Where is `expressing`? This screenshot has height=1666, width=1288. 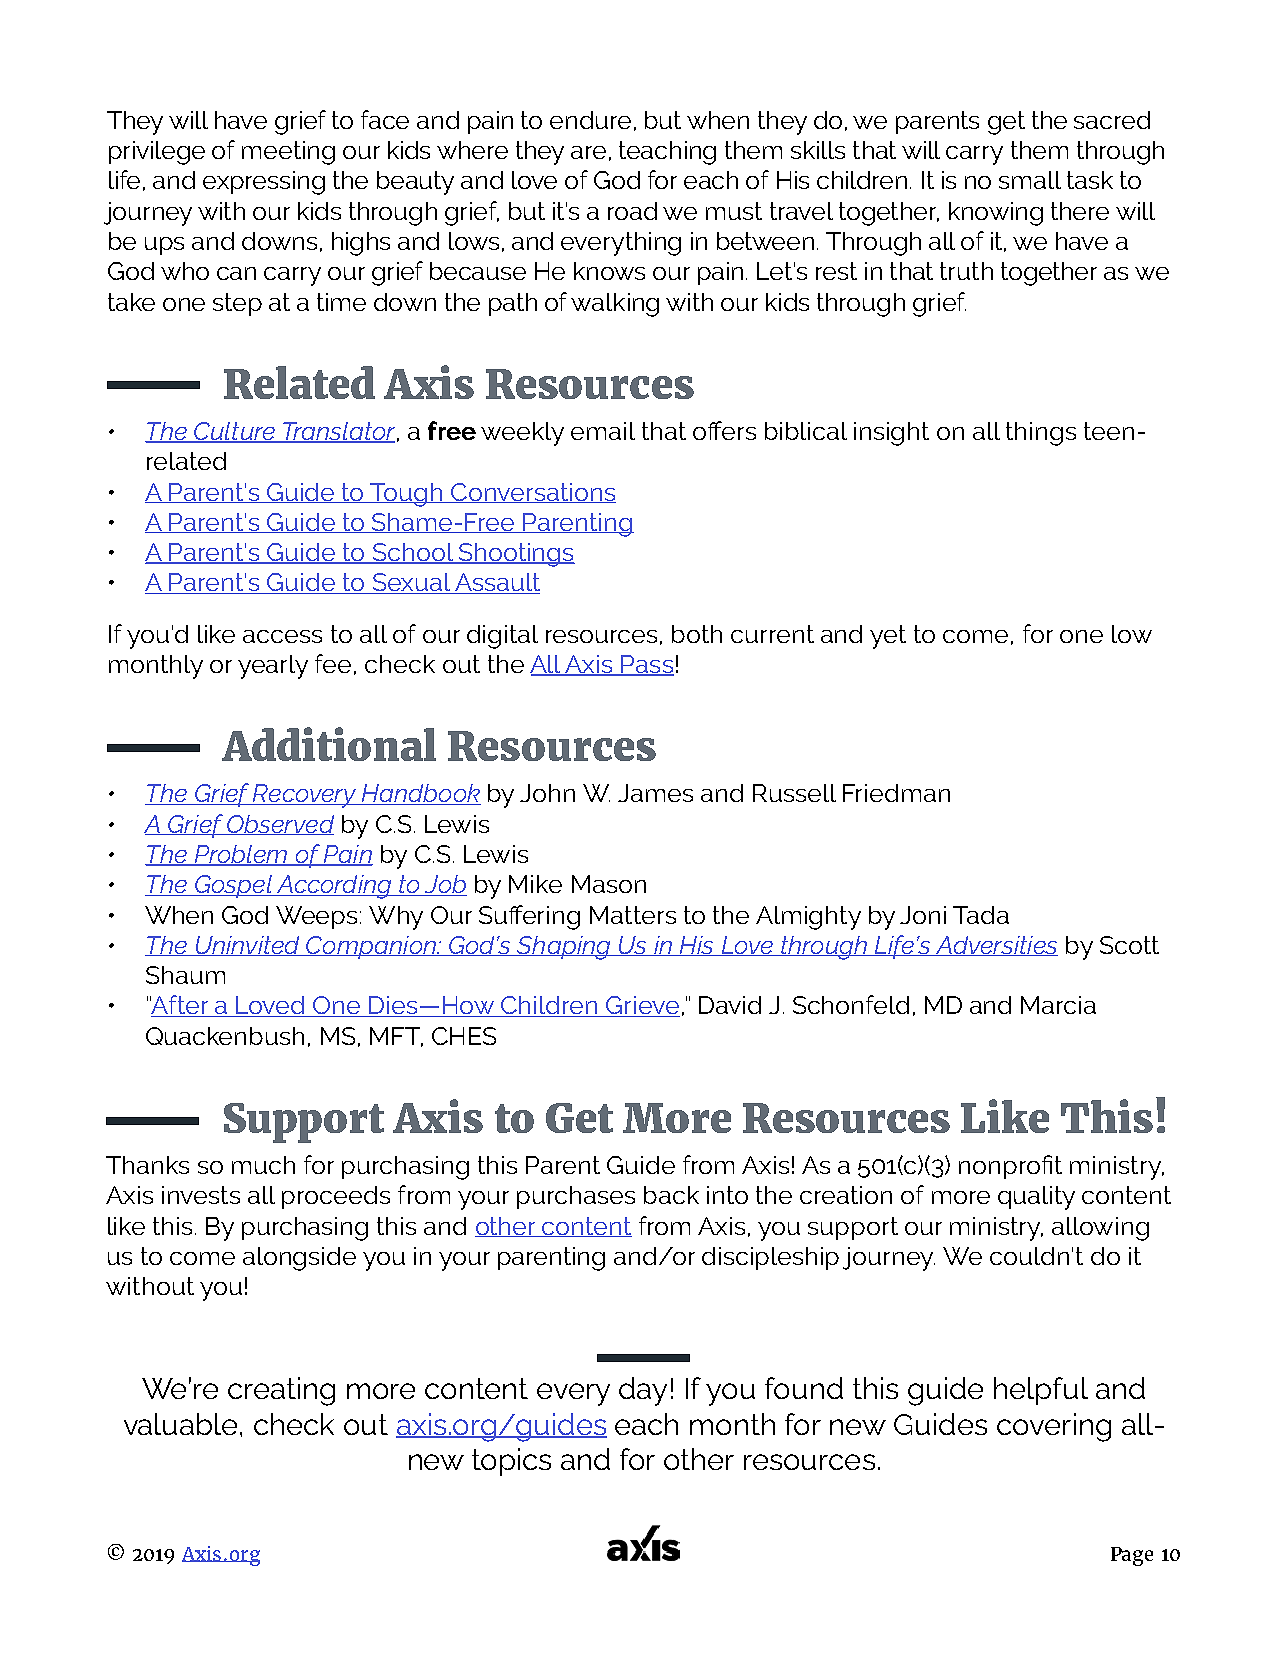
expressing is located at coordinates (264, 183).
